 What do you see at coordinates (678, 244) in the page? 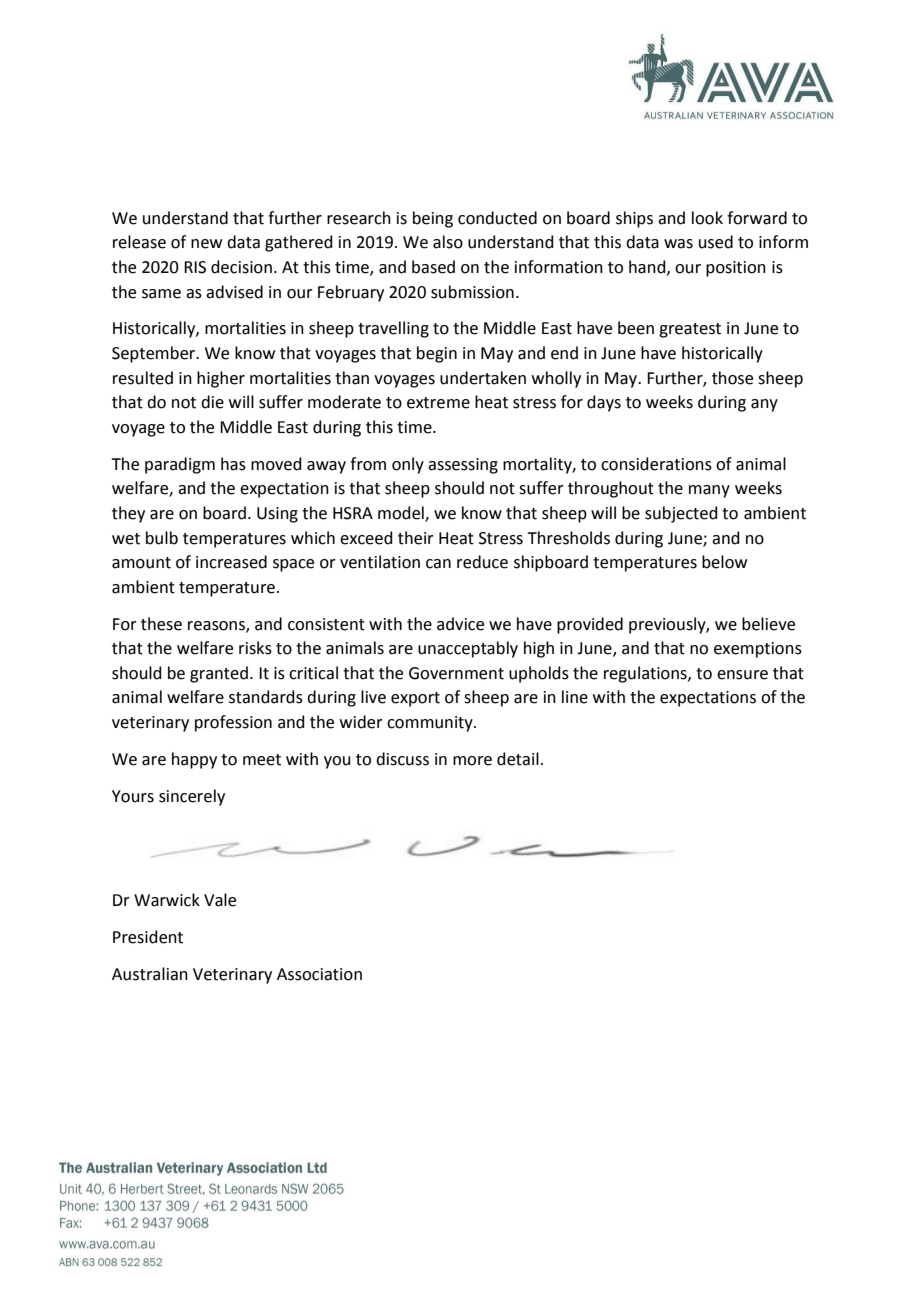
I see `was` at bounding box center [678, 244].
